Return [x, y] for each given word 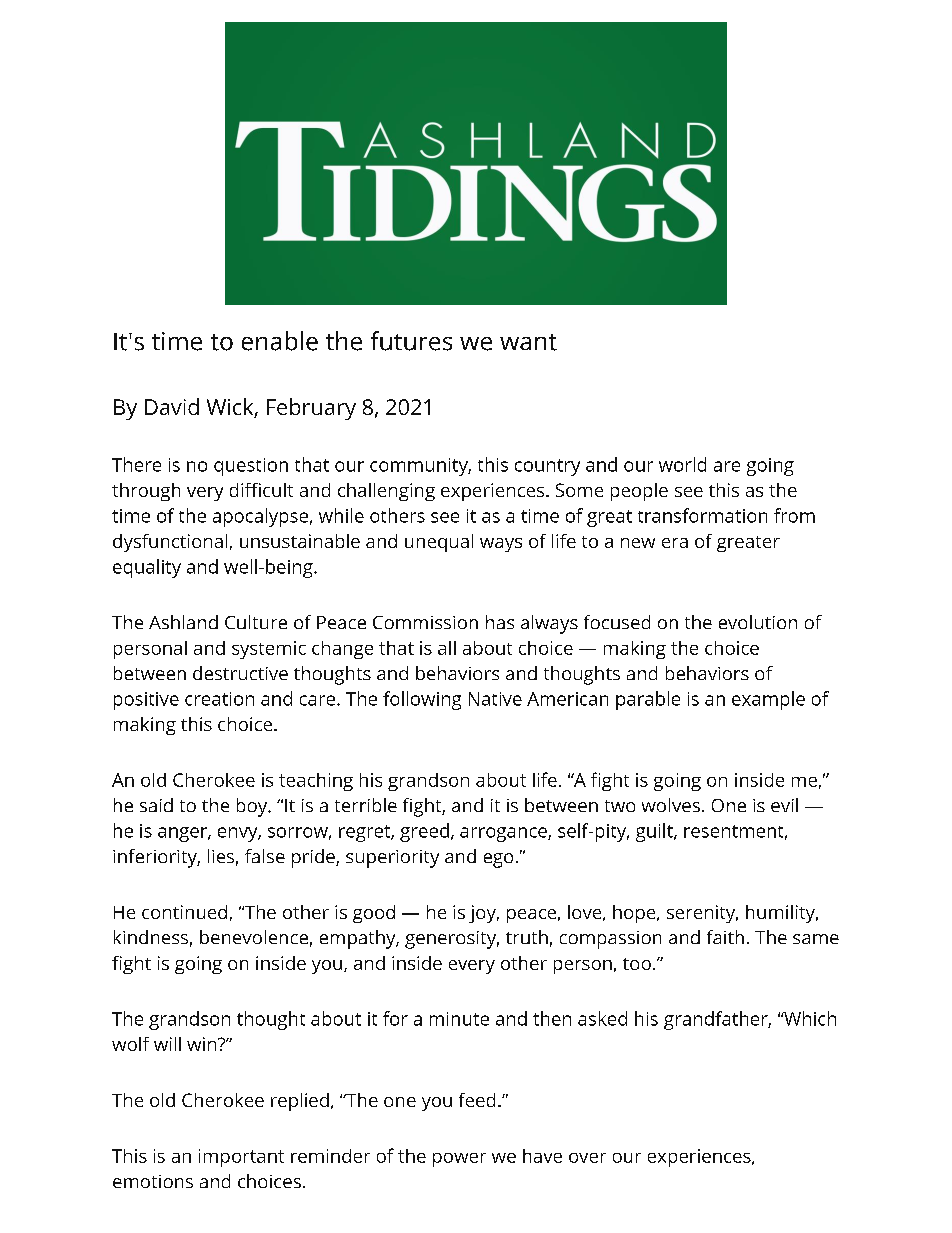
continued [184, 912]
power [459, 1160]
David [172, 406]
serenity [702, 914]
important [241, 1158]
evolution [758, 622]
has [500, 622]
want [528, 342]
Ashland [183, 622]
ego [498, 860]
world [682, 464]
